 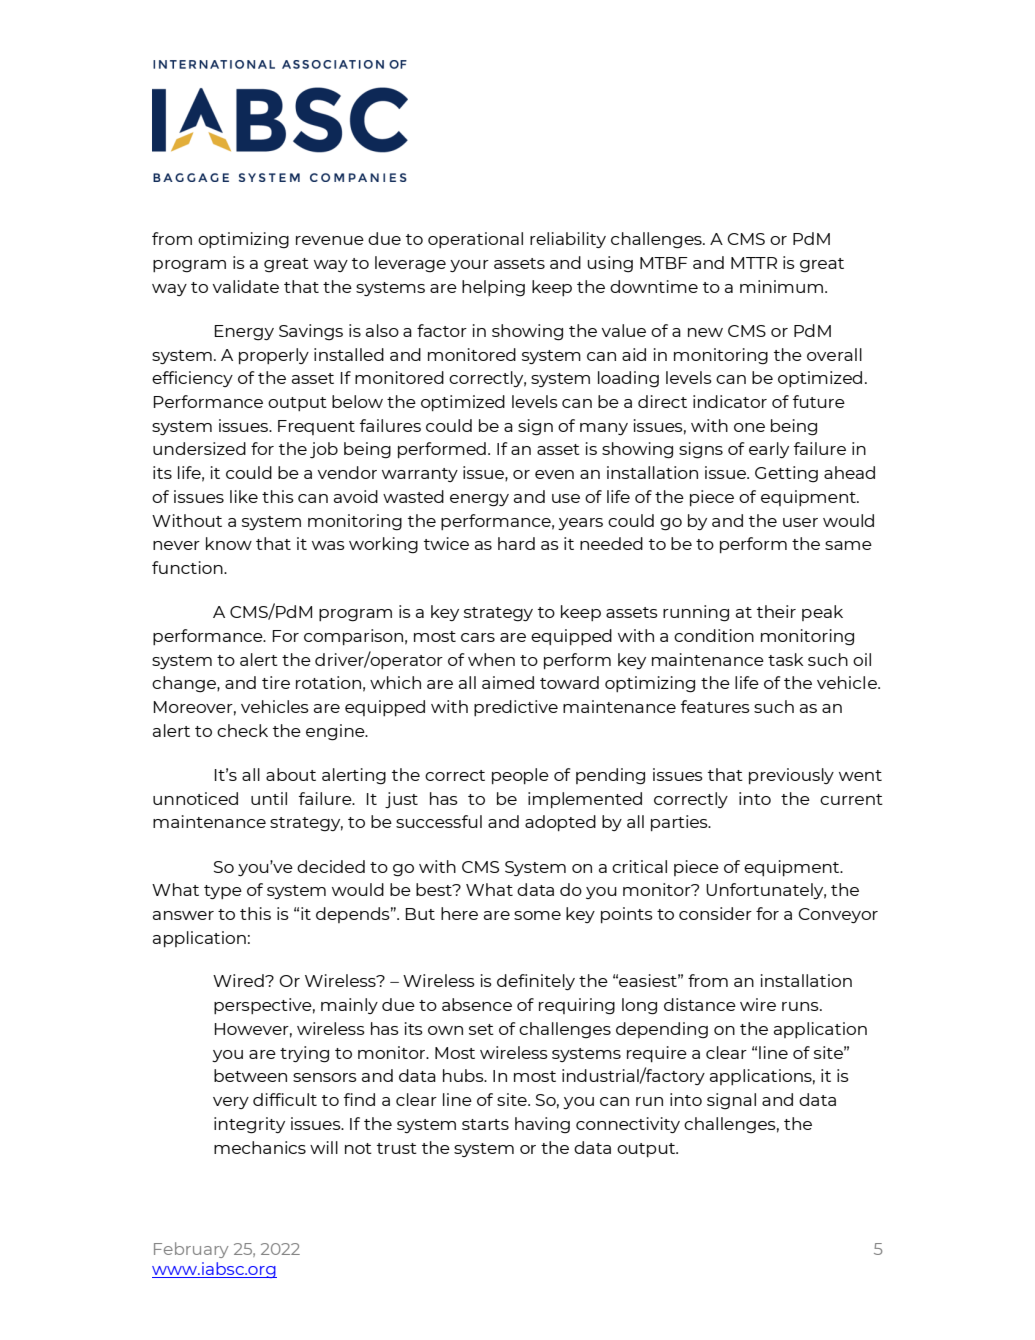 I want to click on having, so click(x=542, y=1125).
